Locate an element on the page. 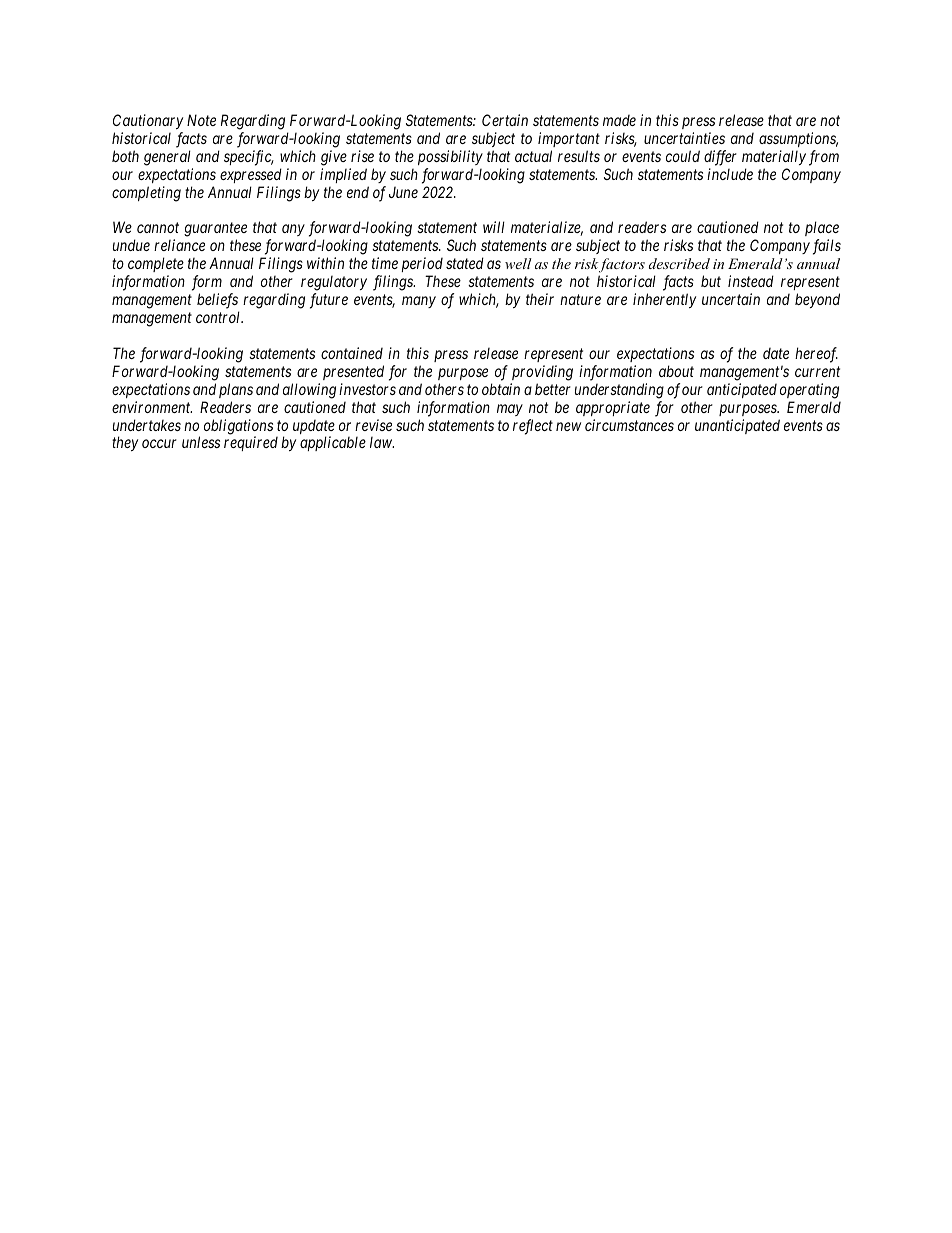  unless is located at coordinates (201, 442).
